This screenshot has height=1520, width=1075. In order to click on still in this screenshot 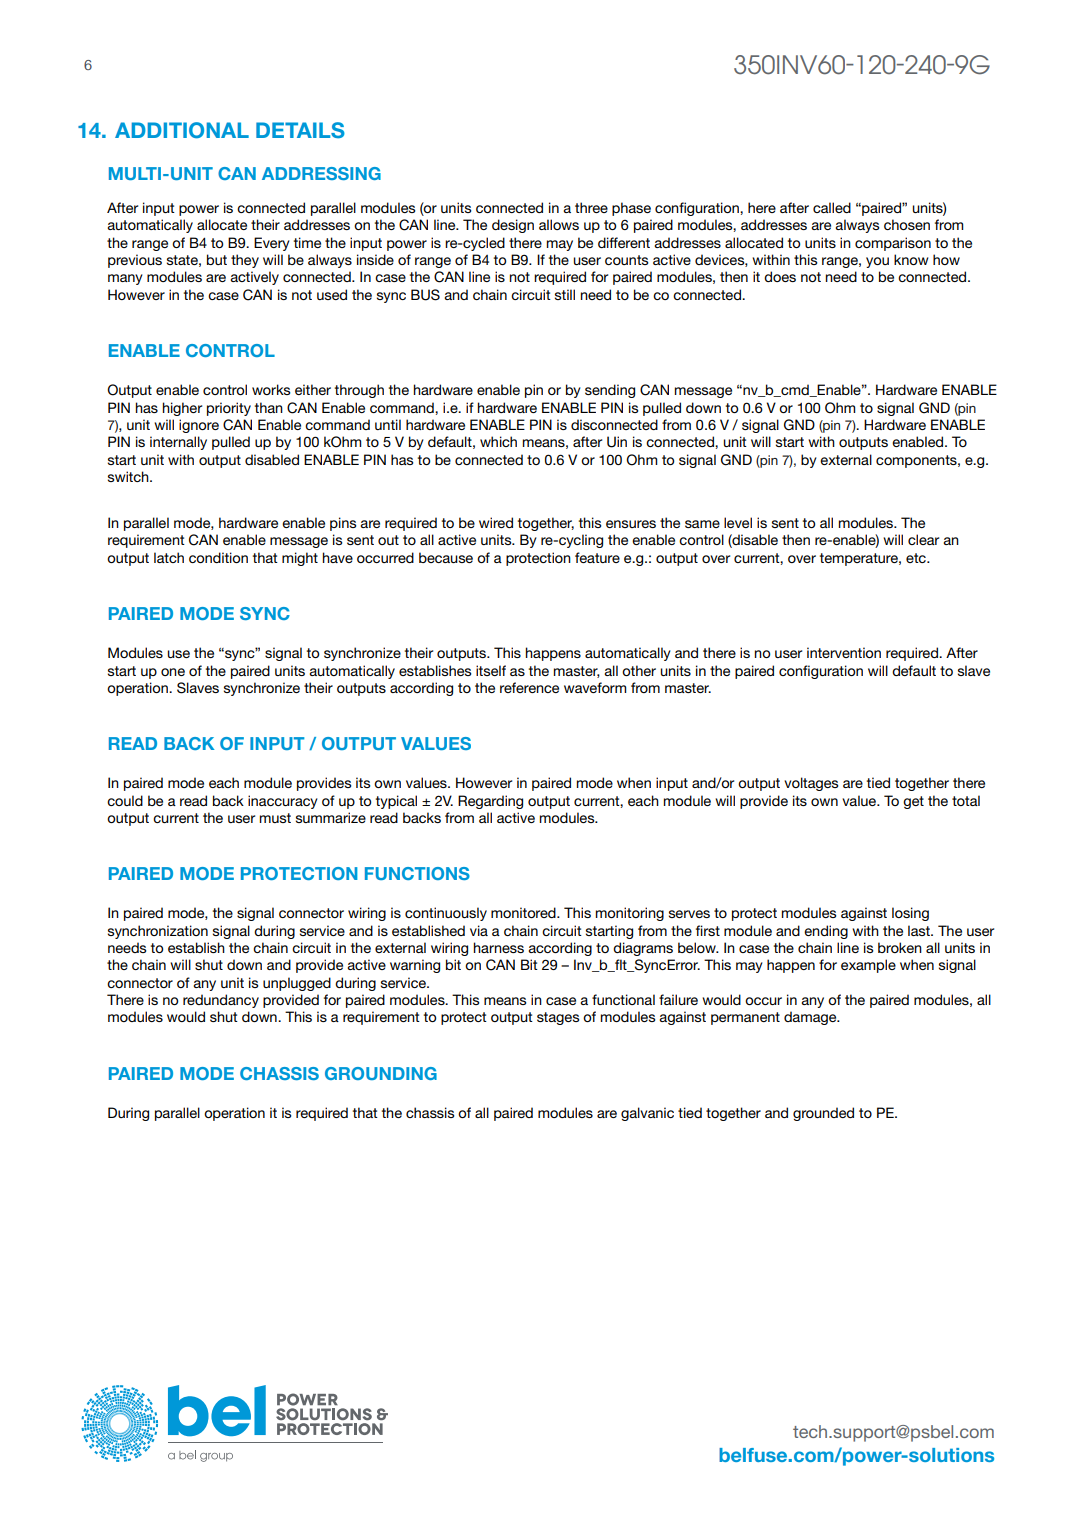, I will do `click(565, 294)`.
